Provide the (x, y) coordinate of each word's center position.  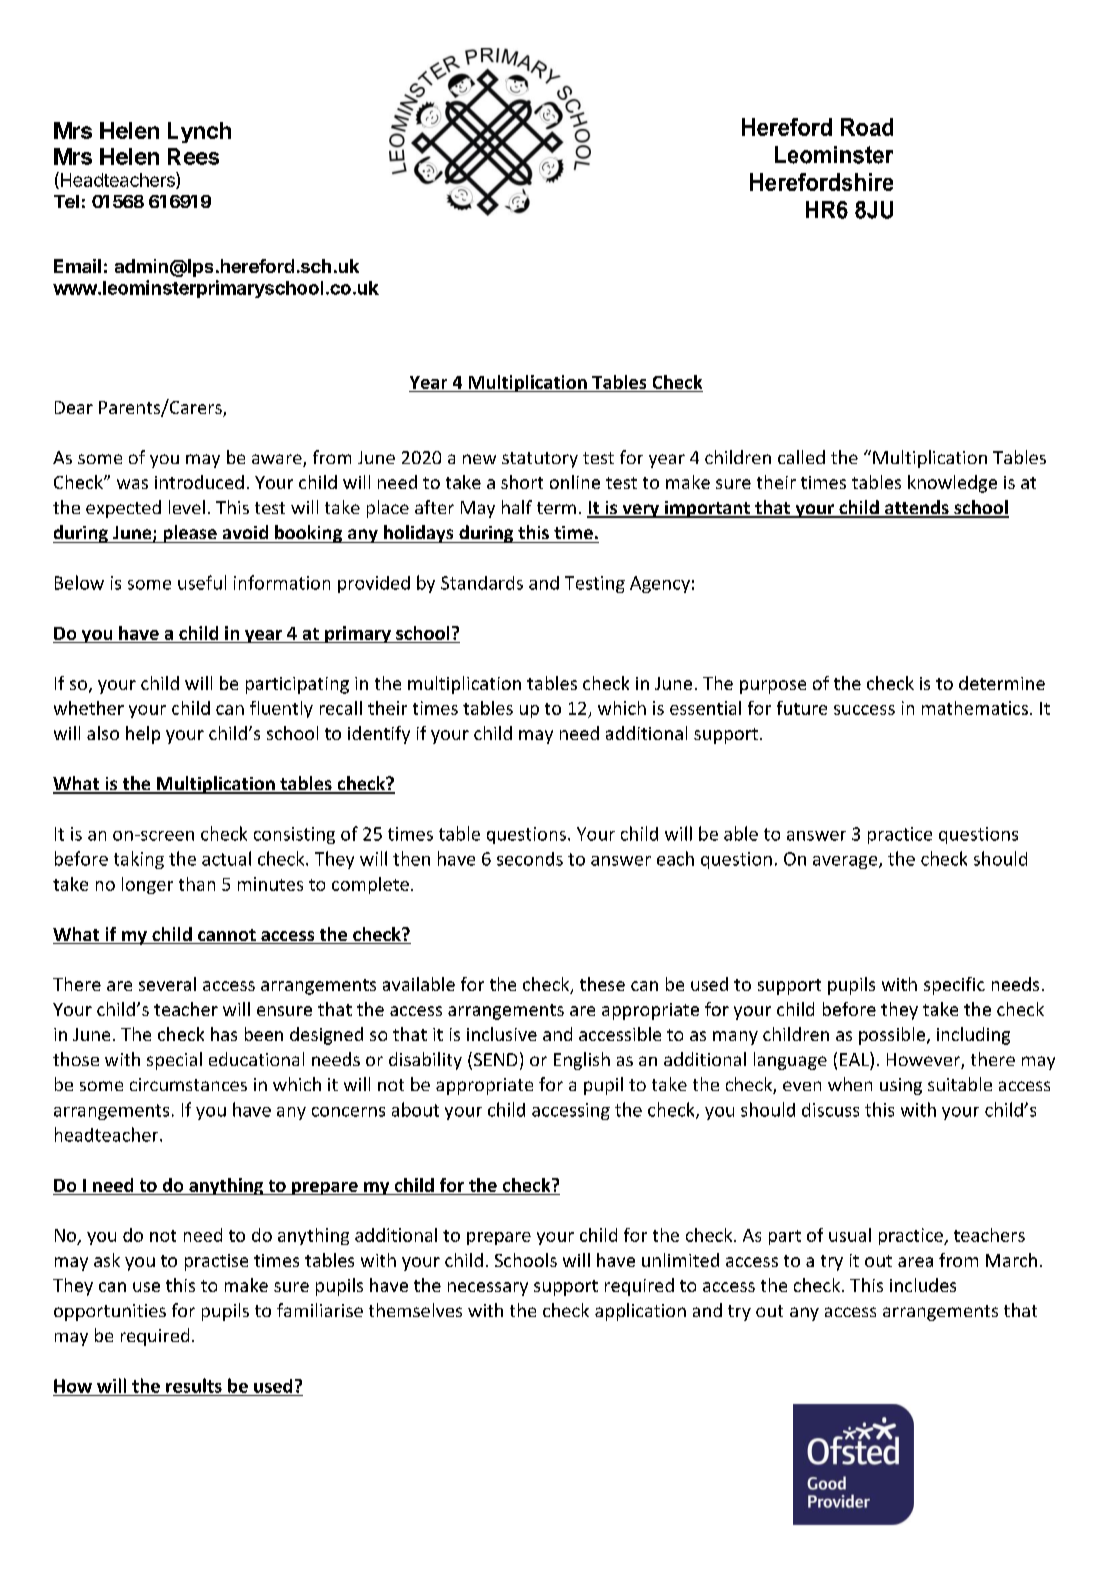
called (801, 457)
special (174, 1061)
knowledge (952, 484)
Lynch (199, 132)
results (194, 1385)
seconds (530, 859)
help (143, 735)
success (864, 710)
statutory (540, 460)
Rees (193, 156)
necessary (488, 1289)
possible (892, 1036)
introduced (199, 482)
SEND (495, 1059)
